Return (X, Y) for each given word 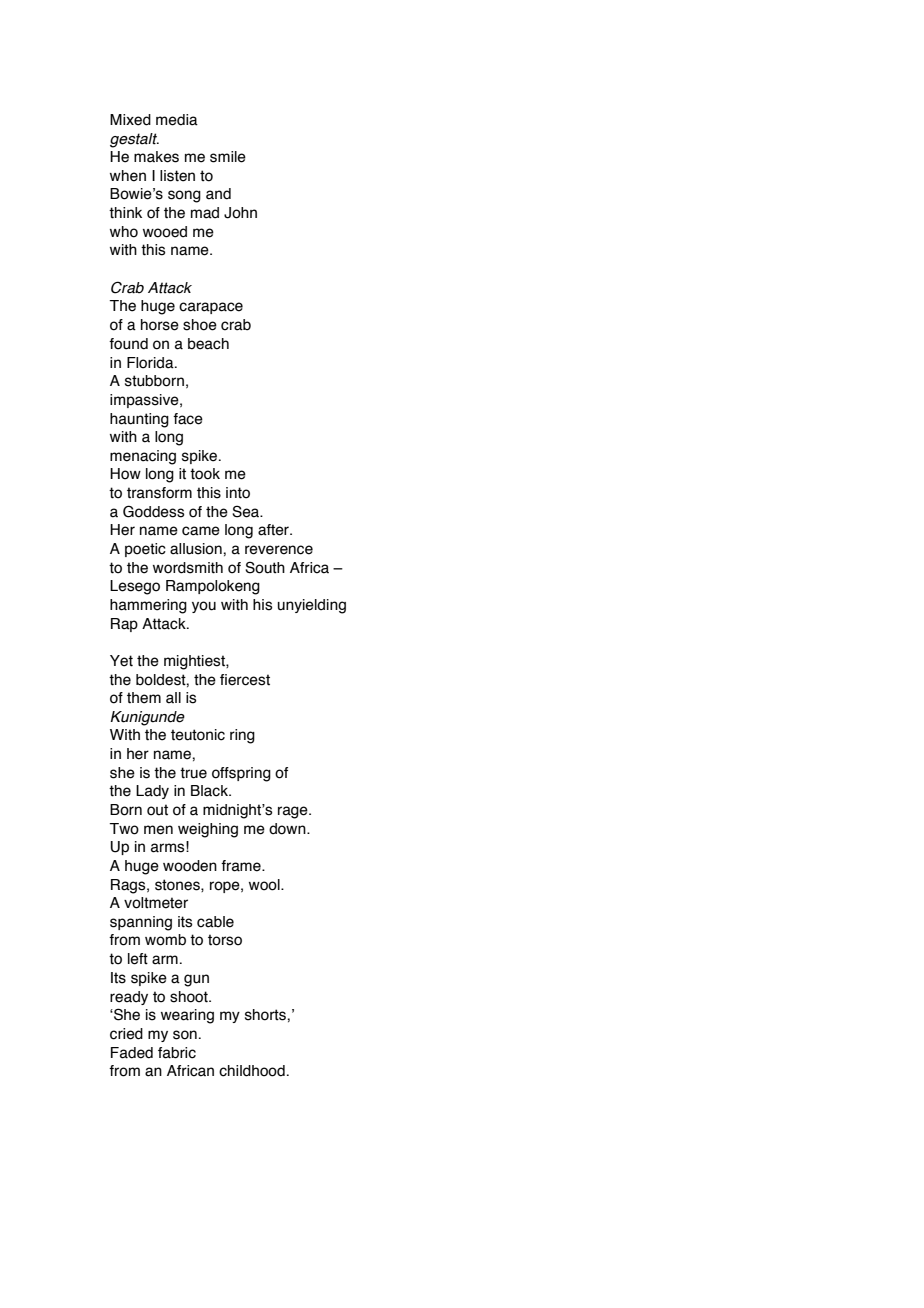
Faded (132, 1053)
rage (294, 812)
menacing (143, 457)
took (205, 474)
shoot (190, 997)
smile (228, 157)
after (274, 530)
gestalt (134, 140)
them (144, 698)
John (240, 213)
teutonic (198, 735)
